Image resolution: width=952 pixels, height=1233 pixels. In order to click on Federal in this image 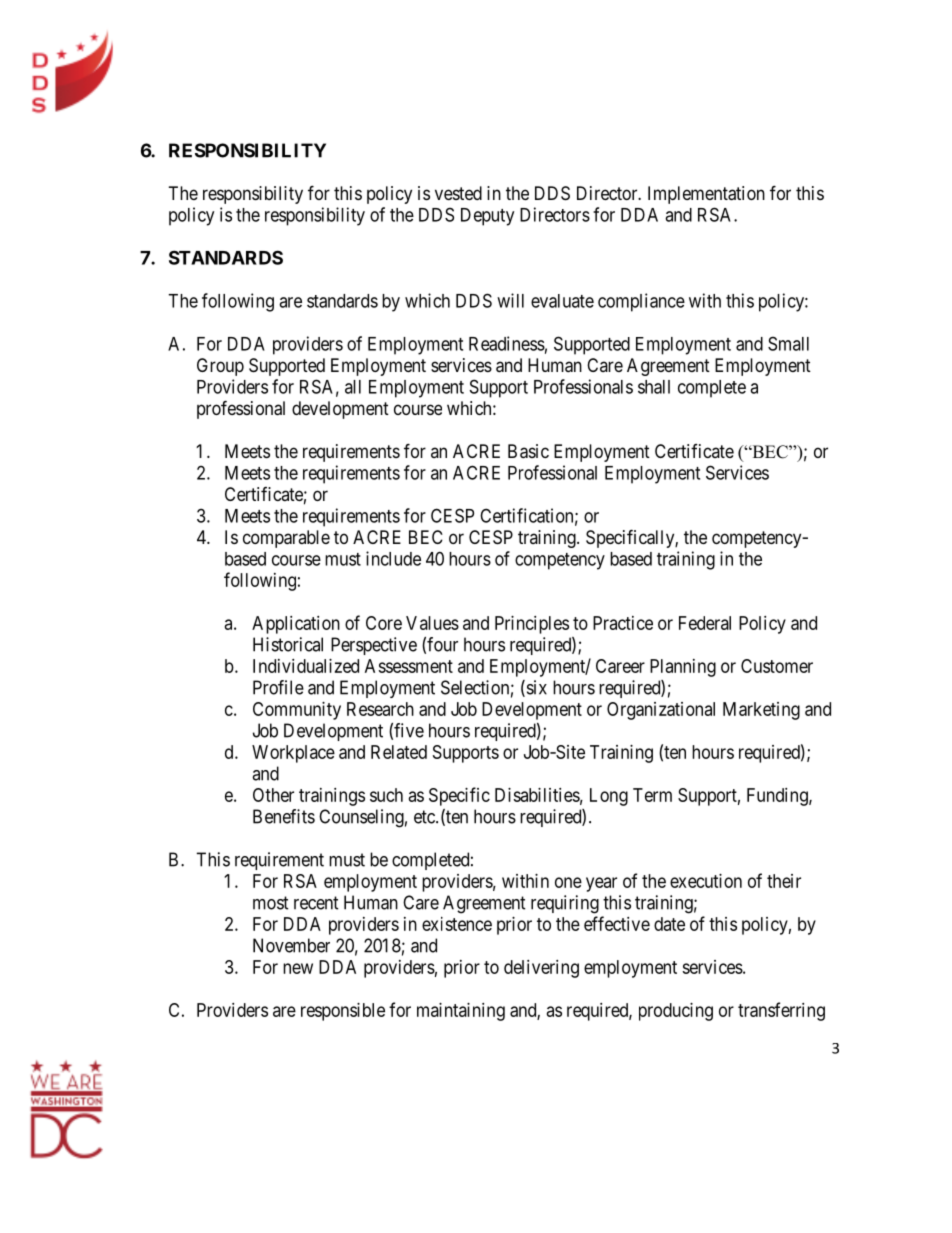, I will do `click(705, 623)`.
